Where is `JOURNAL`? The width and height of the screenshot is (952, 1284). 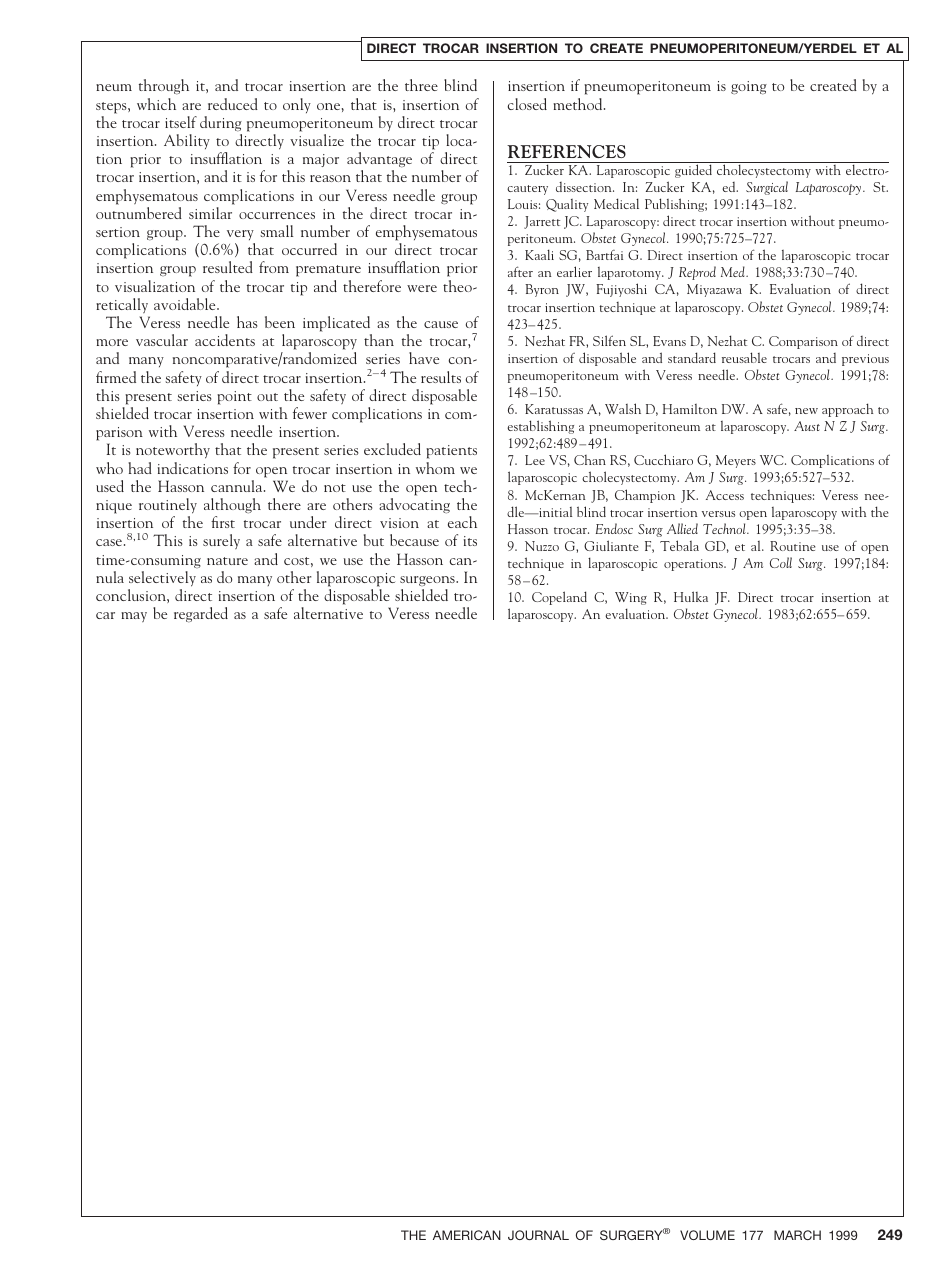 JOURNAL is located at coordinates (538, 1235).
